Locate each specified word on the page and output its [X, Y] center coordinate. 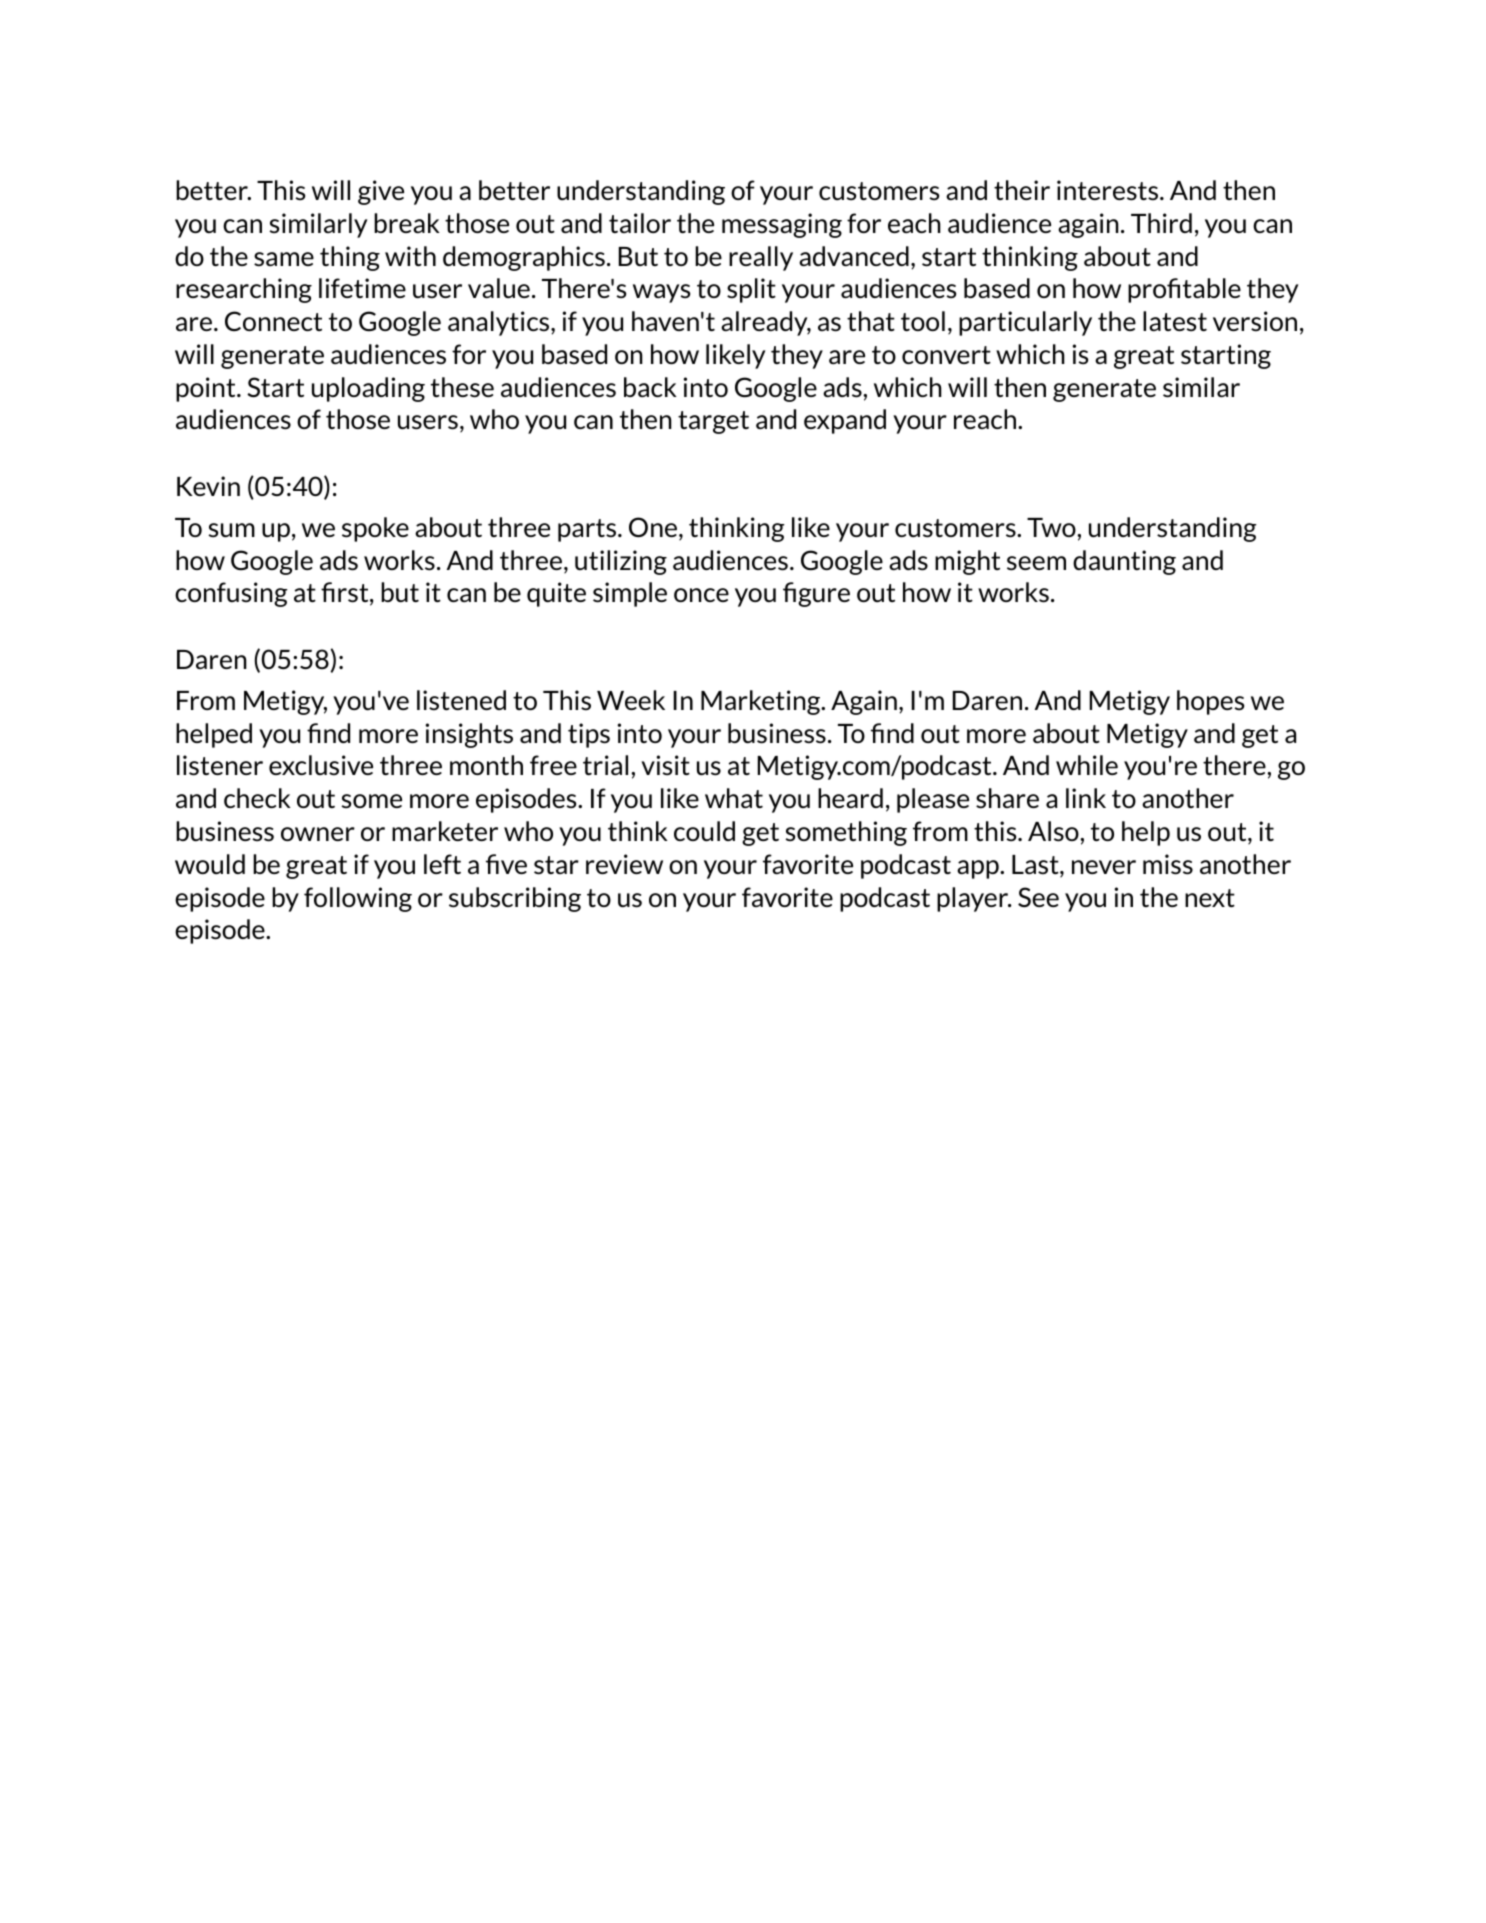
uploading [368, 389]
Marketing [762, 702]
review [624, 864]
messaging [782, 225]
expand [845, 421]
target [713, 422]
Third [1161, 223]
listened [461, 700]
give [381, 192]
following [358, 899]
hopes [1210, 702]
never [1104, 867]
